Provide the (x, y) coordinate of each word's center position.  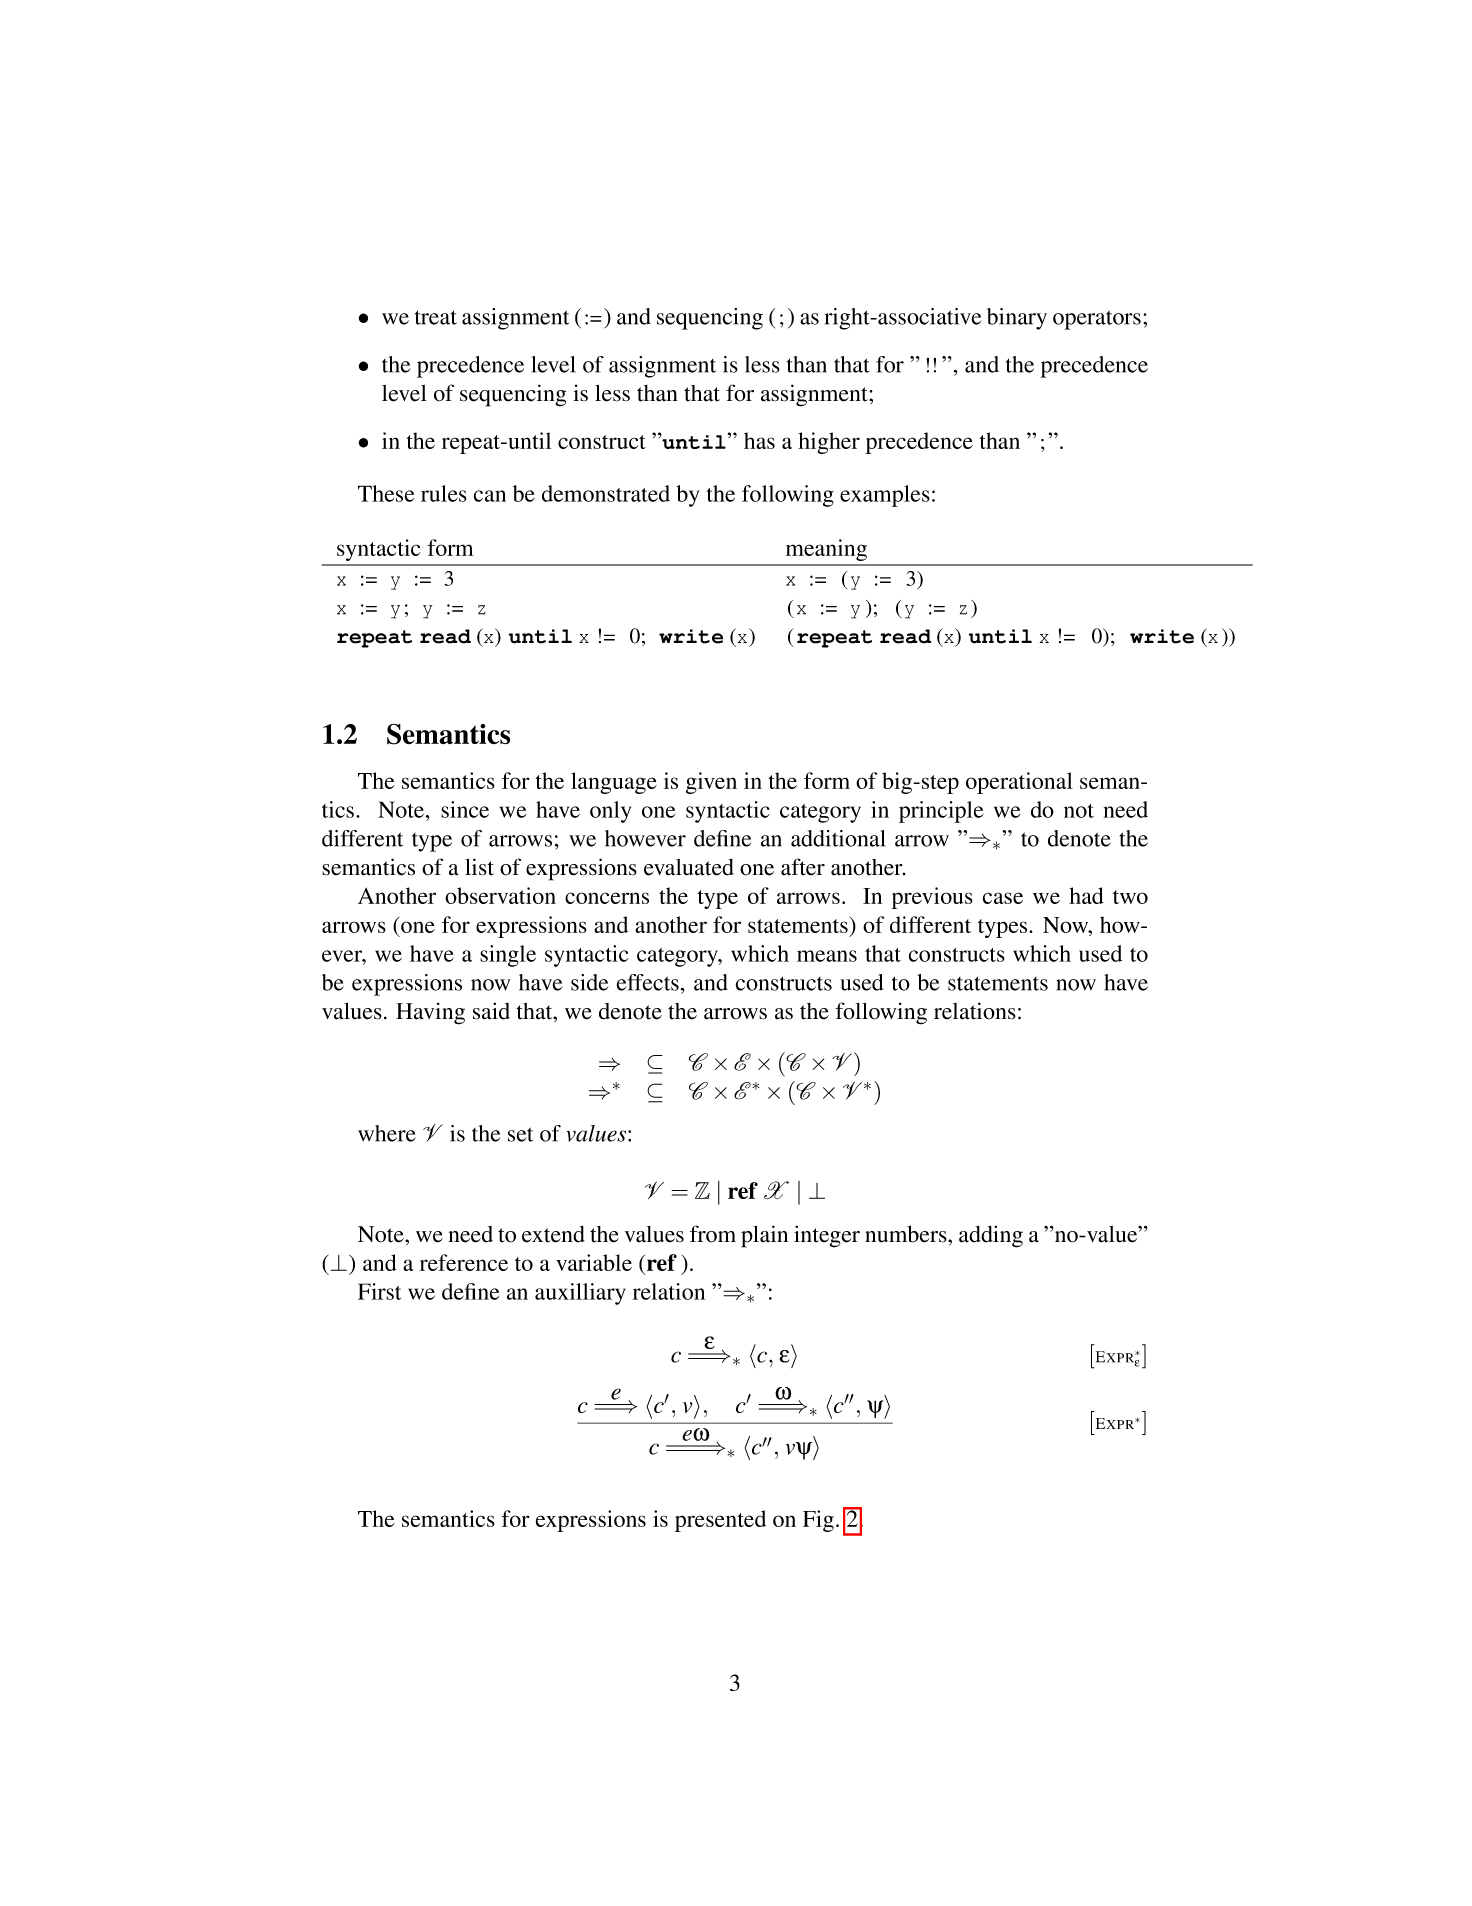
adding (991, 1236)
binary (1017, 319)
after (803, 867)
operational (1019, 783)
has (759, 440)
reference (464, 1262)
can (489, 496)
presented (720, 1521)
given (711, 783)
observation (500, 895)
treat (436, 317)
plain (764, 1236)
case (1002, 898)
